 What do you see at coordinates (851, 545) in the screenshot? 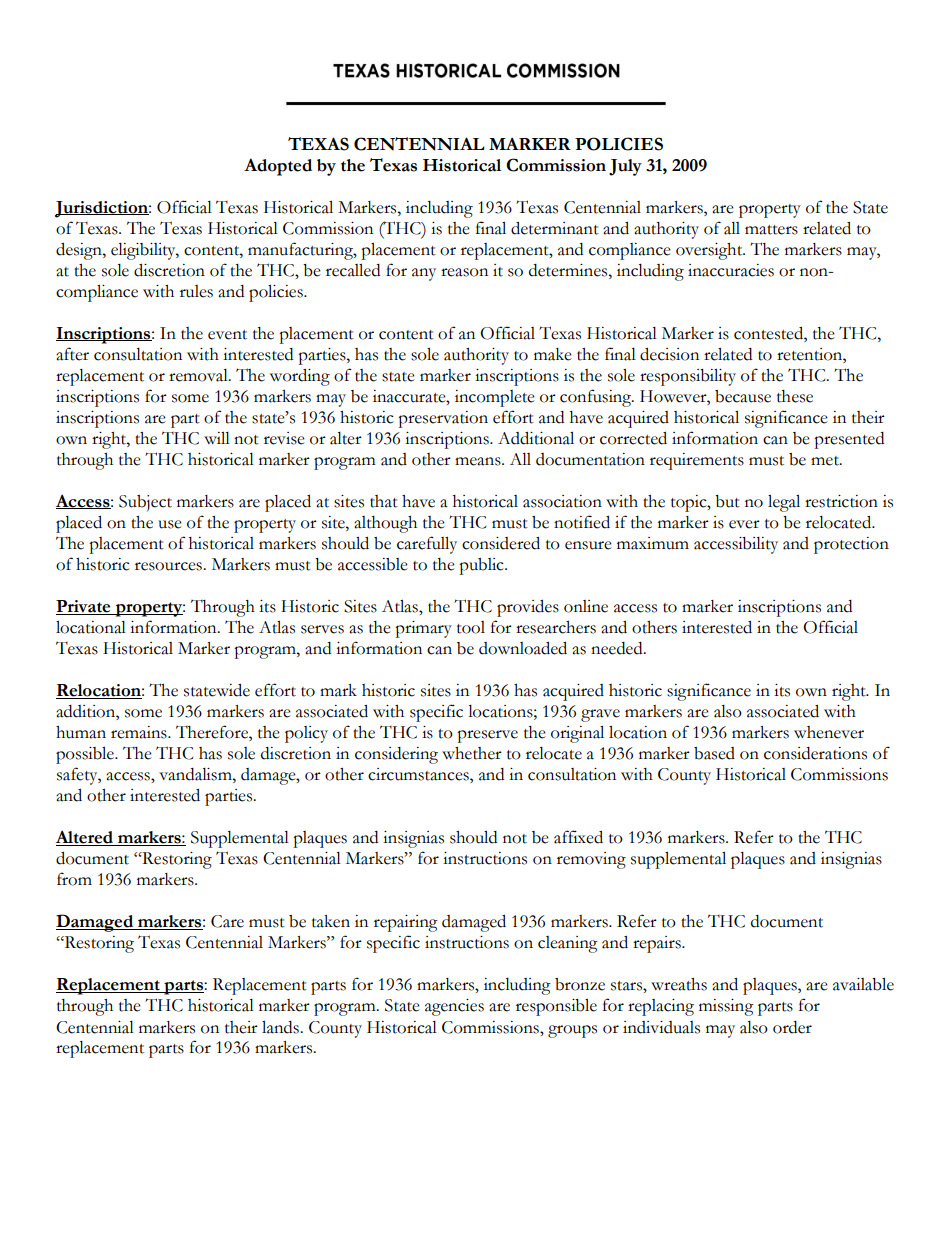
I see `protection` at bounding box center [851, 545].
